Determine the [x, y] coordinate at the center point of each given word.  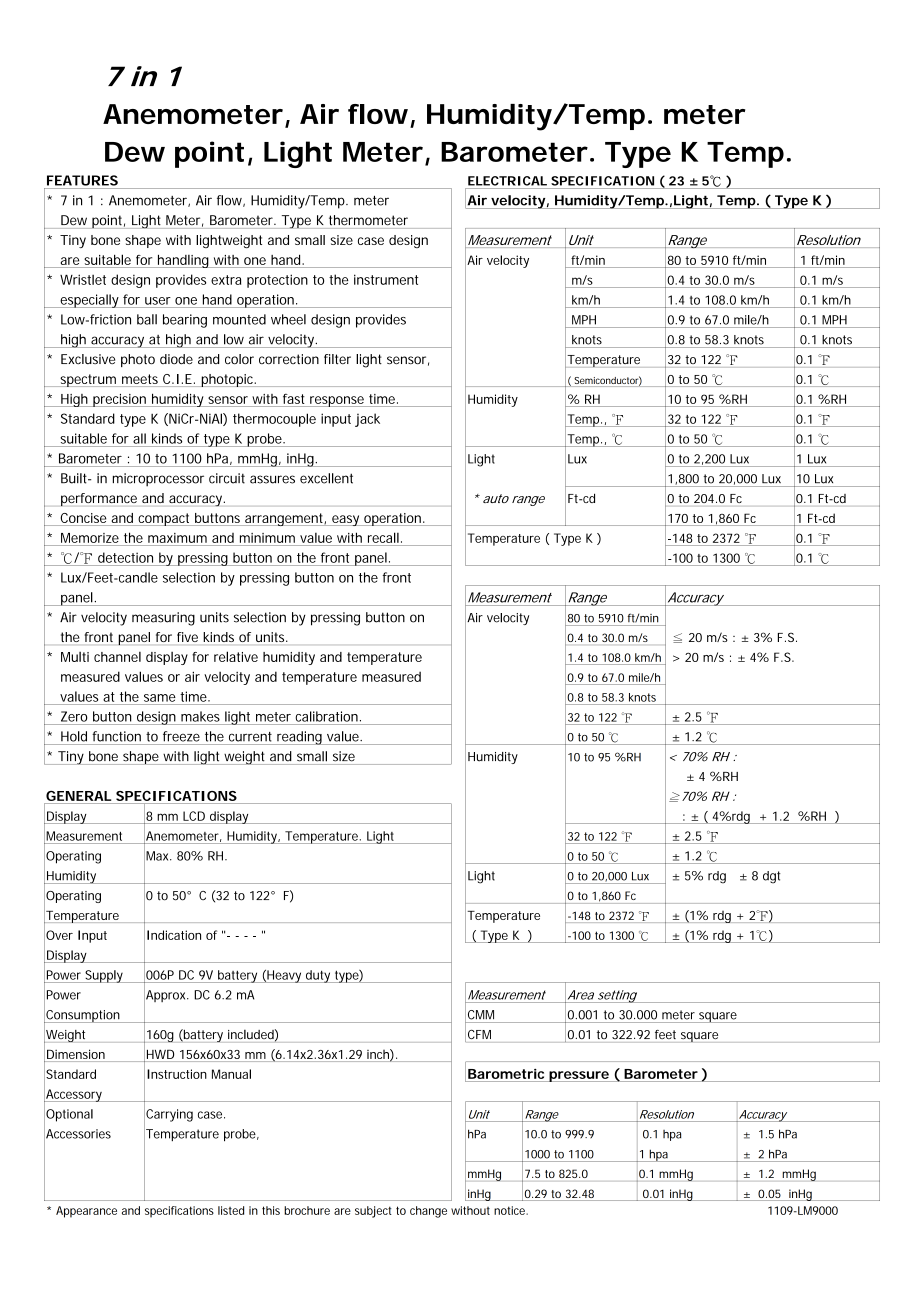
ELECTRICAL [507, 181]
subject [373, 1212]
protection [277, 281]
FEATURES [82, 180]
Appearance [86, 1212]
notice [510, 1210]
